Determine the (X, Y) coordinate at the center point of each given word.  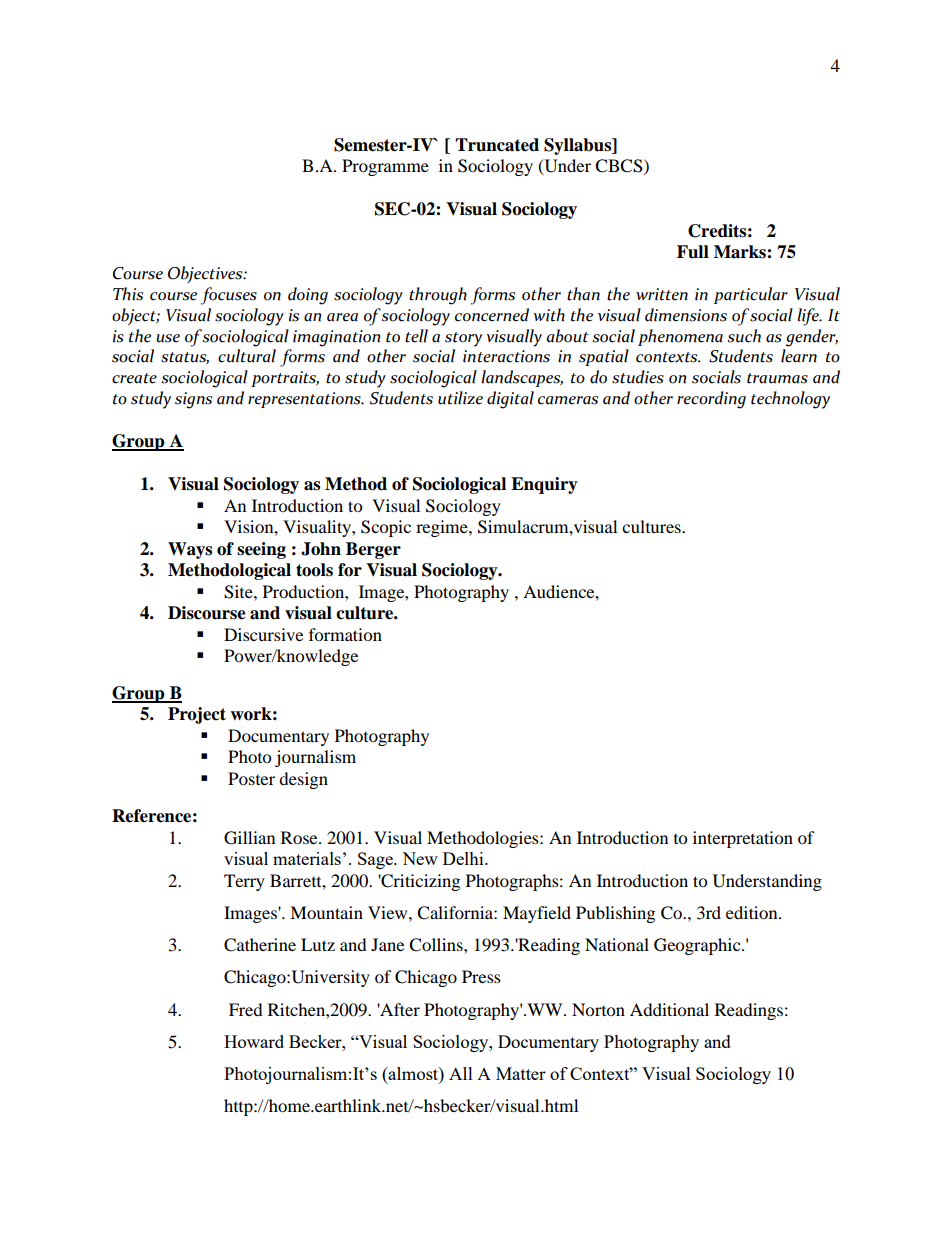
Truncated (497, 145)
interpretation (743, 839)
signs (193, 400)
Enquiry (544, 485)
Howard (254, 1041)
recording (711, 400)
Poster (251, 778)
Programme (385, 167)
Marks (741, 252)
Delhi (464, 858)
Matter (521, 1073)
